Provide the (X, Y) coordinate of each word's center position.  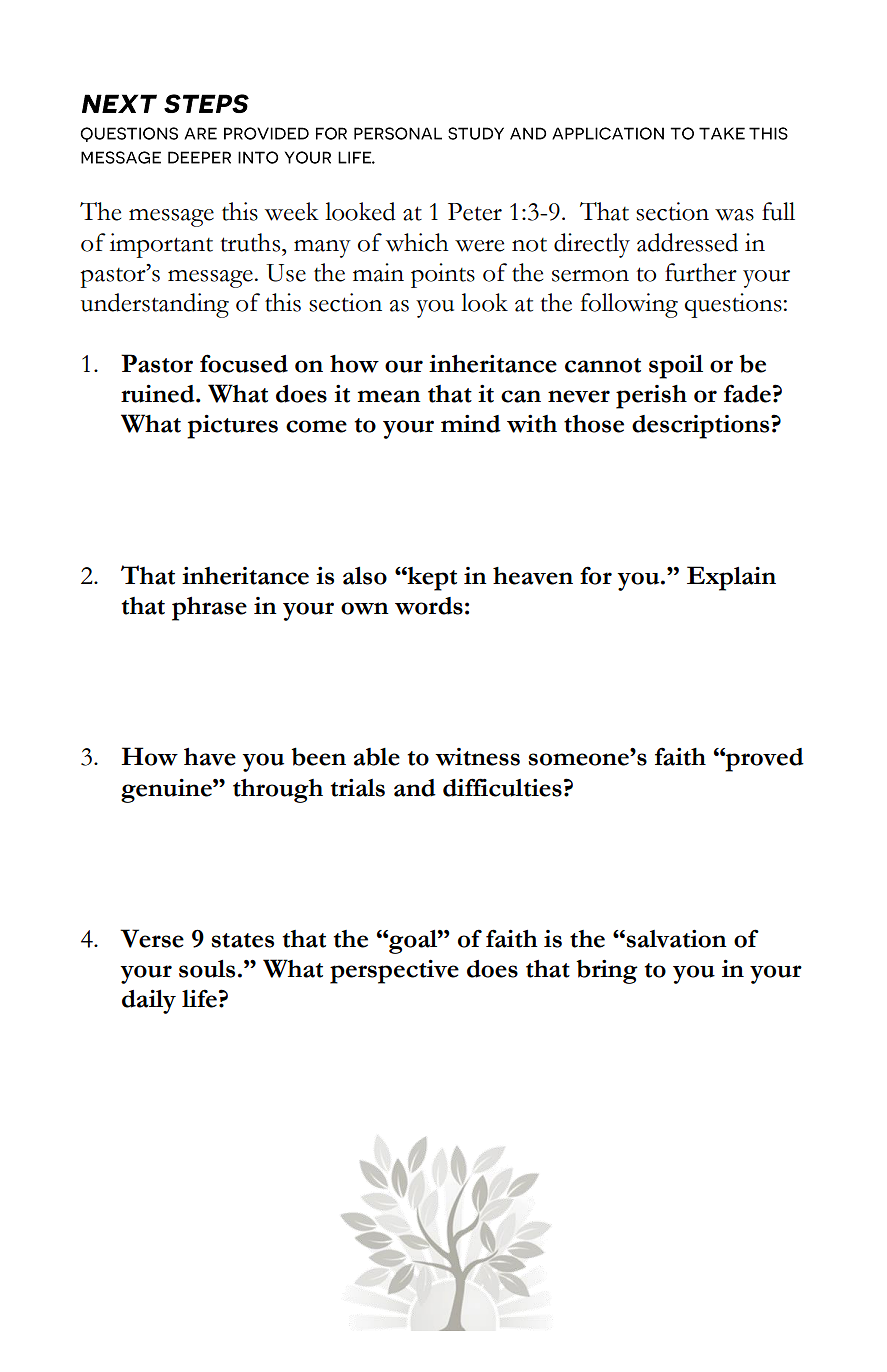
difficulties (502, 787)
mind (471, 424)
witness (477, 757)
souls (207, 969)
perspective (394, 971)
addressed (687, 242)
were (479, 246)
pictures (232, 426)
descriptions (702, 427)
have (210, 757)
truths (251, 242)
